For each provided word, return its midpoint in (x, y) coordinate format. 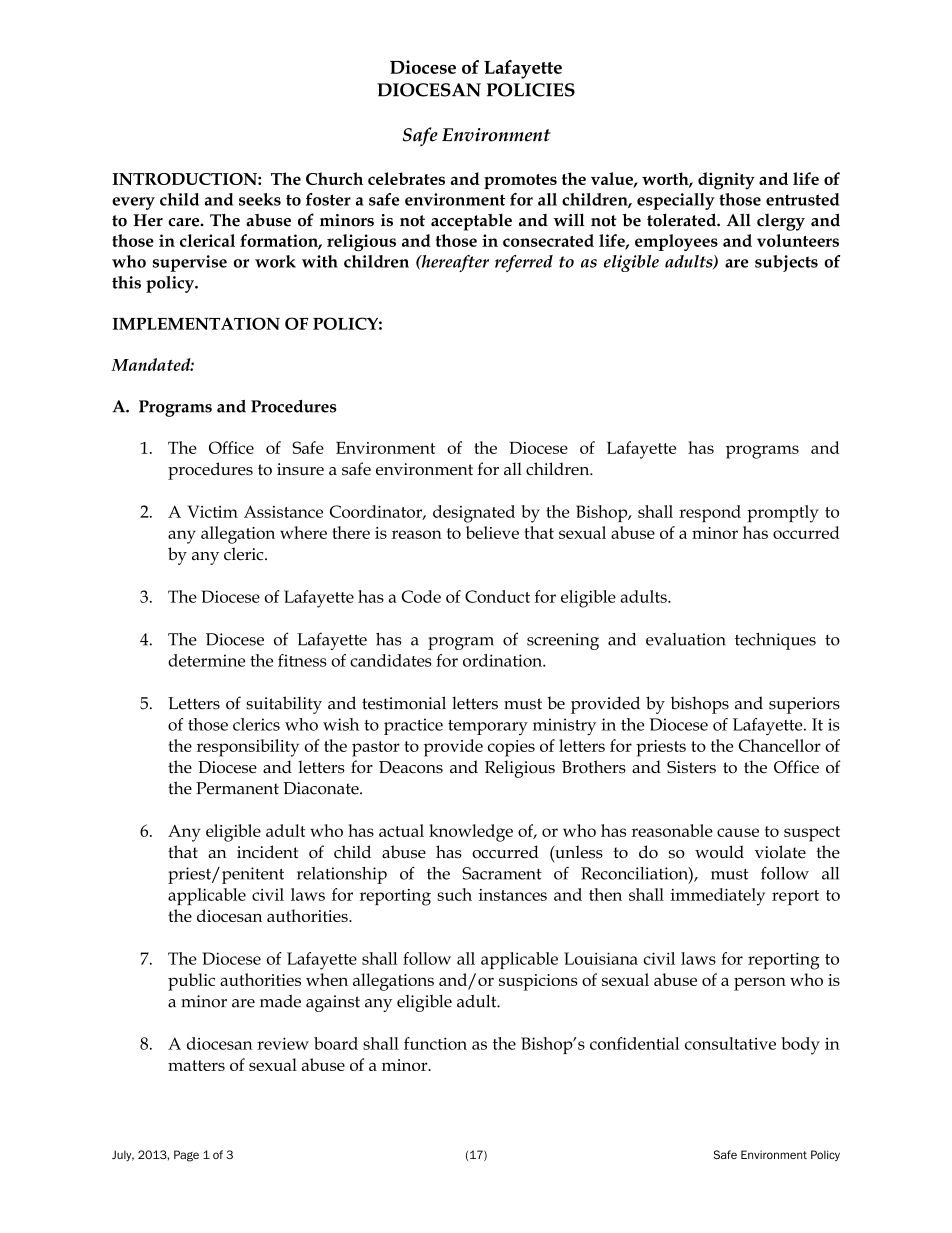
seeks (260, 199)
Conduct (497, 596)
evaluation (685, 639)
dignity (726, 181)
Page (186, 1156)
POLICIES (531, 90)
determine (206, 660)
